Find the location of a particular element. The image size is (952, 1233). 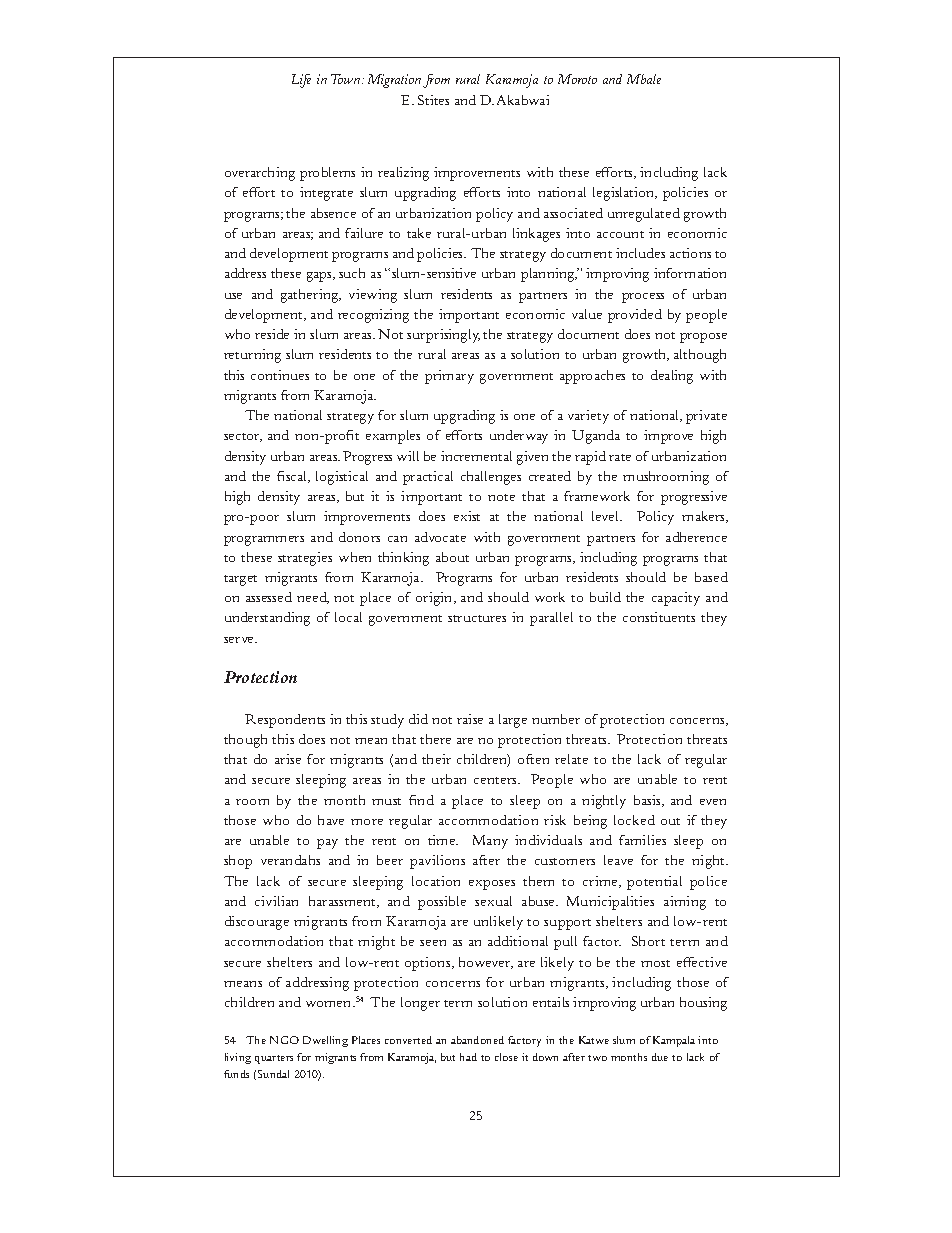

capacity is located at coordinates (676, 599).
